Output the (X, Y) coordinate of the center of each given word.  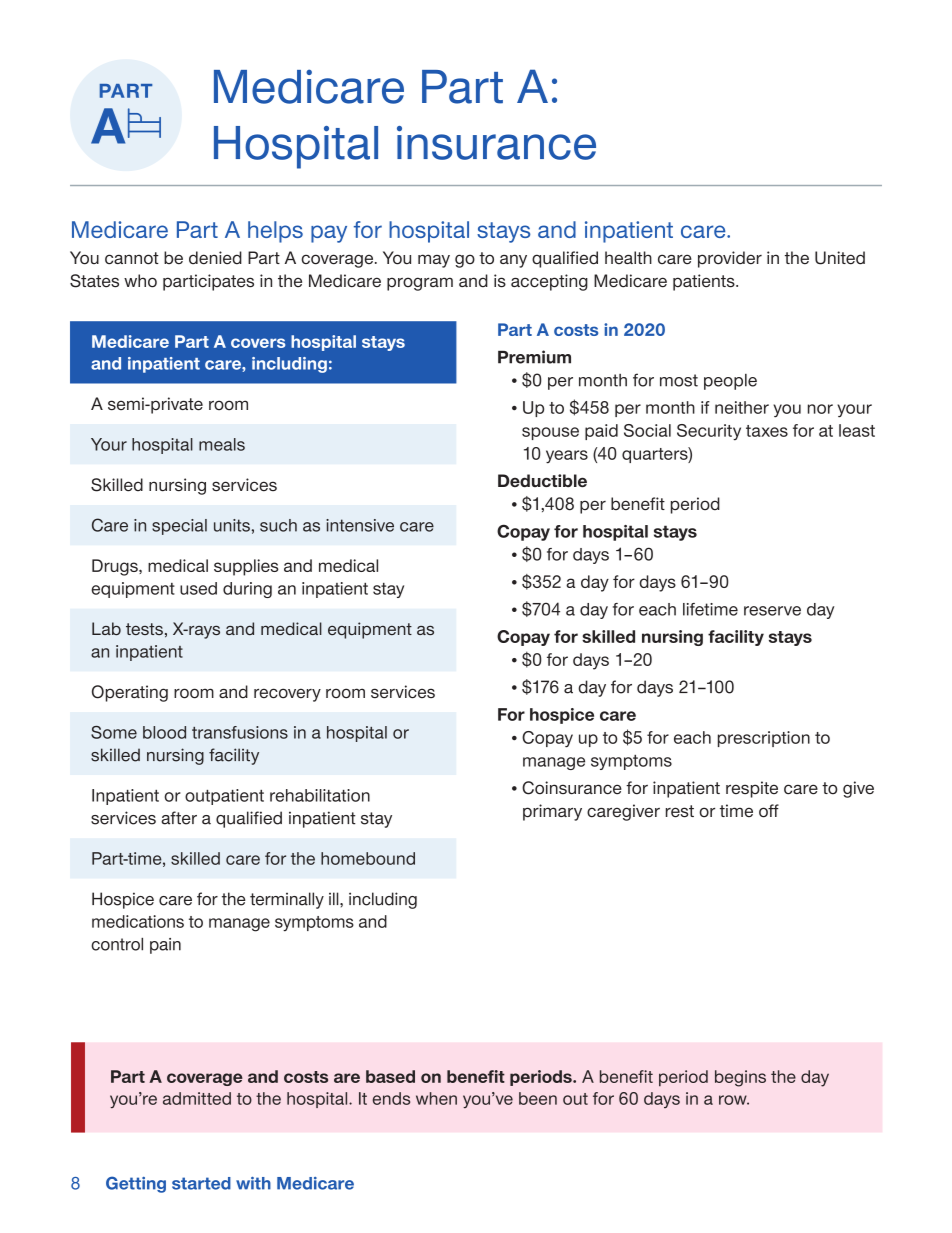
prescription (764, 739)
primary (552, 812)
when (436, 1098)
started (201, 1183)
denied (215, 258)
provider (730, 259)
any (513, 261)
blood (164, 732)
